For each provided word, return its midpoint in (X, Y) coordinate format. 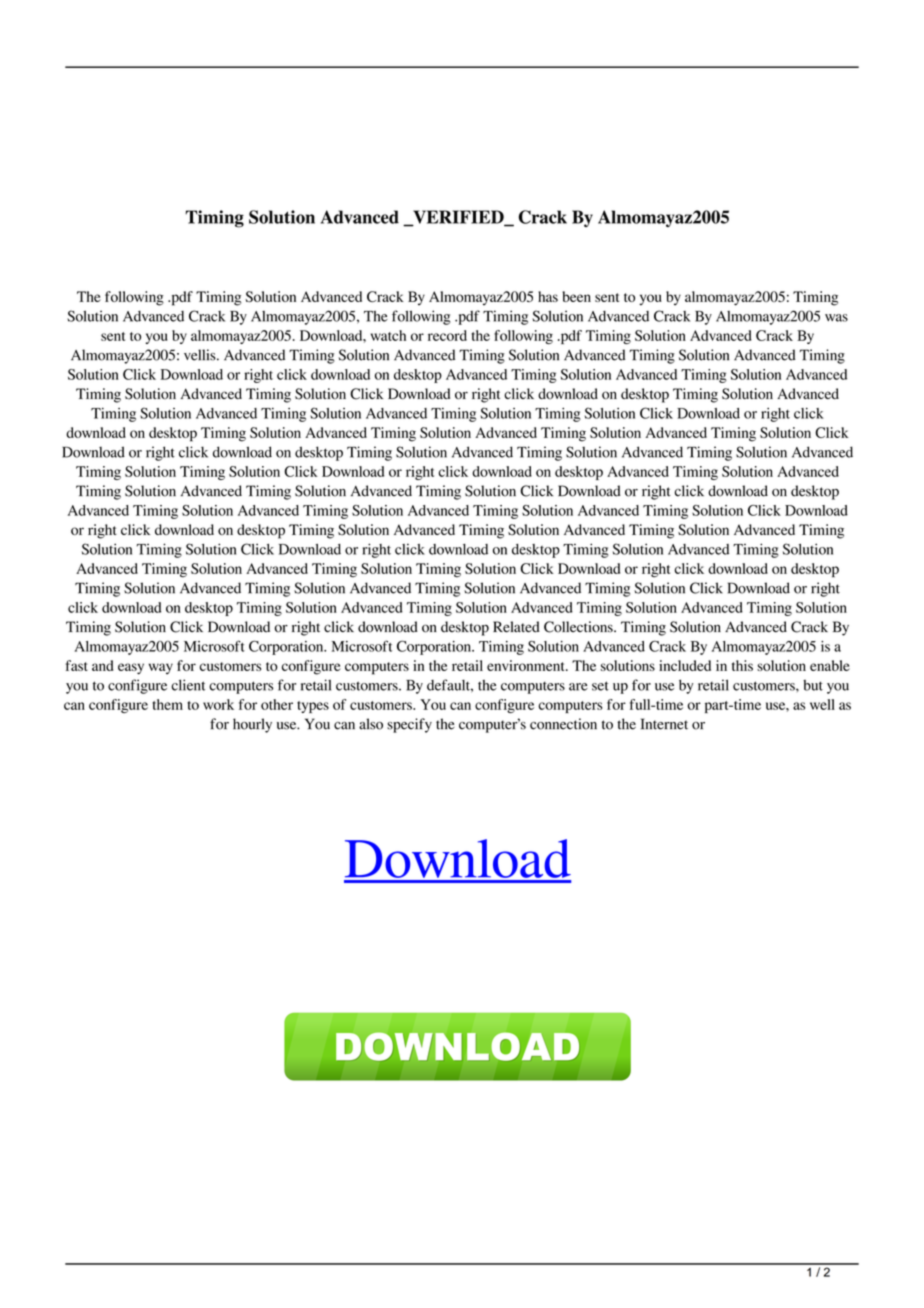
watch (388, 335)
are (578, 687)
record (447, 335)
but (813, 685)
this (742, 665)
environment (527, 665)
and (103, 665)
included (685, 665)
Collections (579, 627)
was (836, 318)
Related (516, 627)
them (168, 704)
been (577, 296)
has (548, 296)
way (161, 668)
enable (830, 665)
